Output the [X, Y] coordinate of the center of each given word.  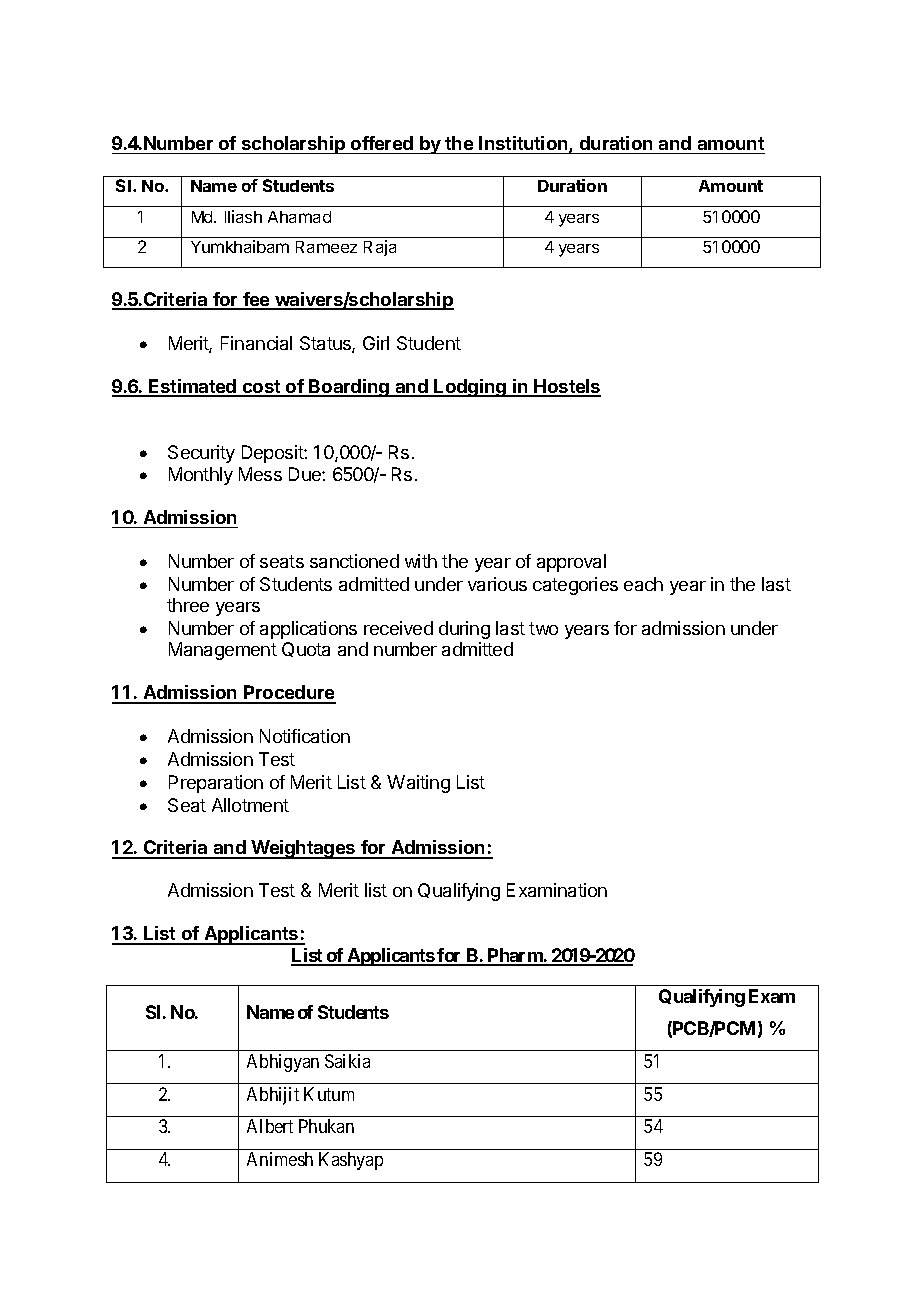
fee [256, 300]
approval [571, 563]
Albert [270, 1126]
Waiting [418, 784]
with [421, 561]
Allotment [250, 805]
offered [382, 143]
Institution [524, 144]
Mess [260, 474]
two [543, 628]
